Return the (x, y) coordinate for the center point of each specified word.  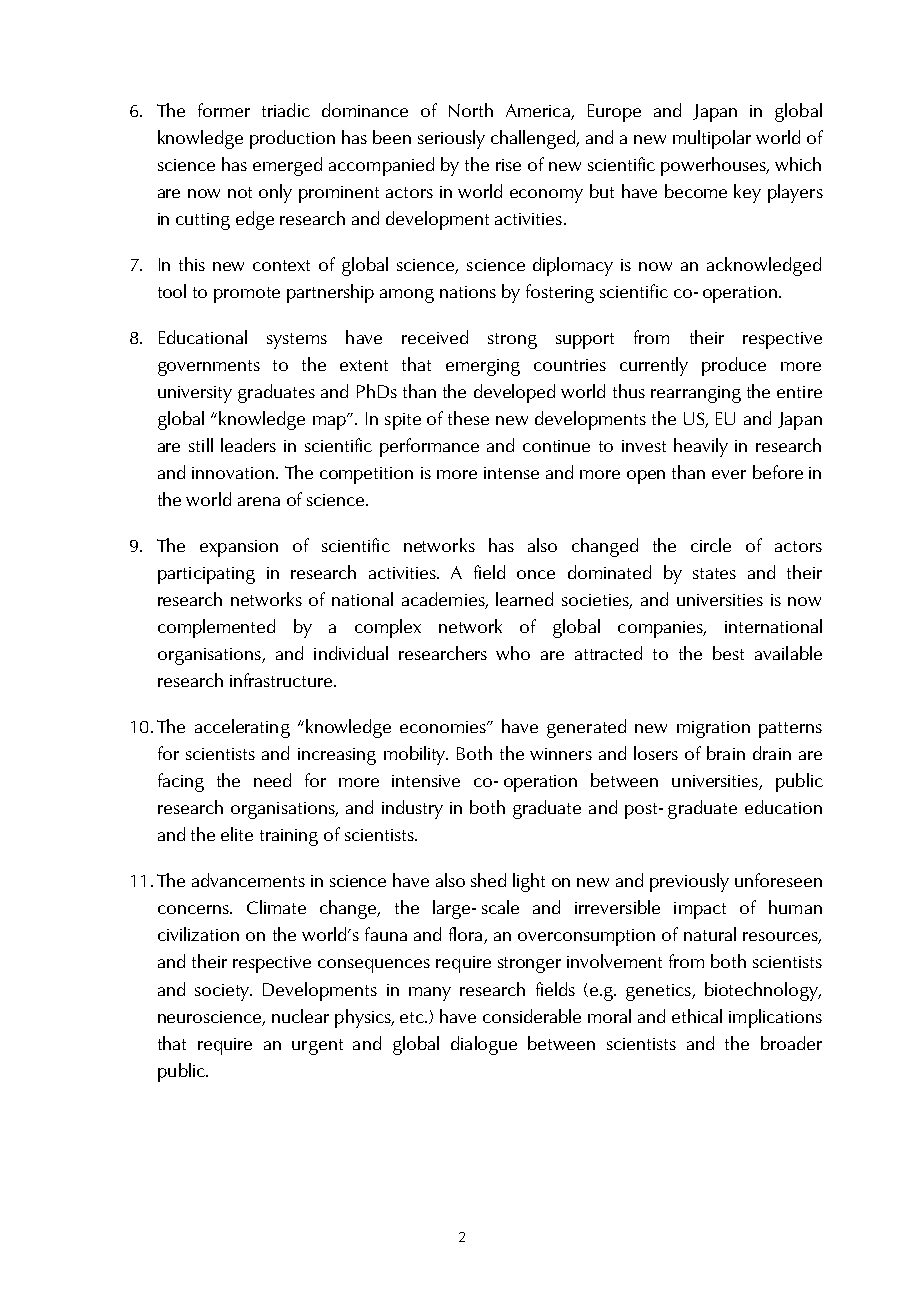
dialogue (484, 1045)
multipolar (712, 139)
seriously (451, 139)
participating (206, 575)
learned (524, 599)
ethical (697, 1016)
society (223, 992)
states (714, 573)
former (224, 110)
